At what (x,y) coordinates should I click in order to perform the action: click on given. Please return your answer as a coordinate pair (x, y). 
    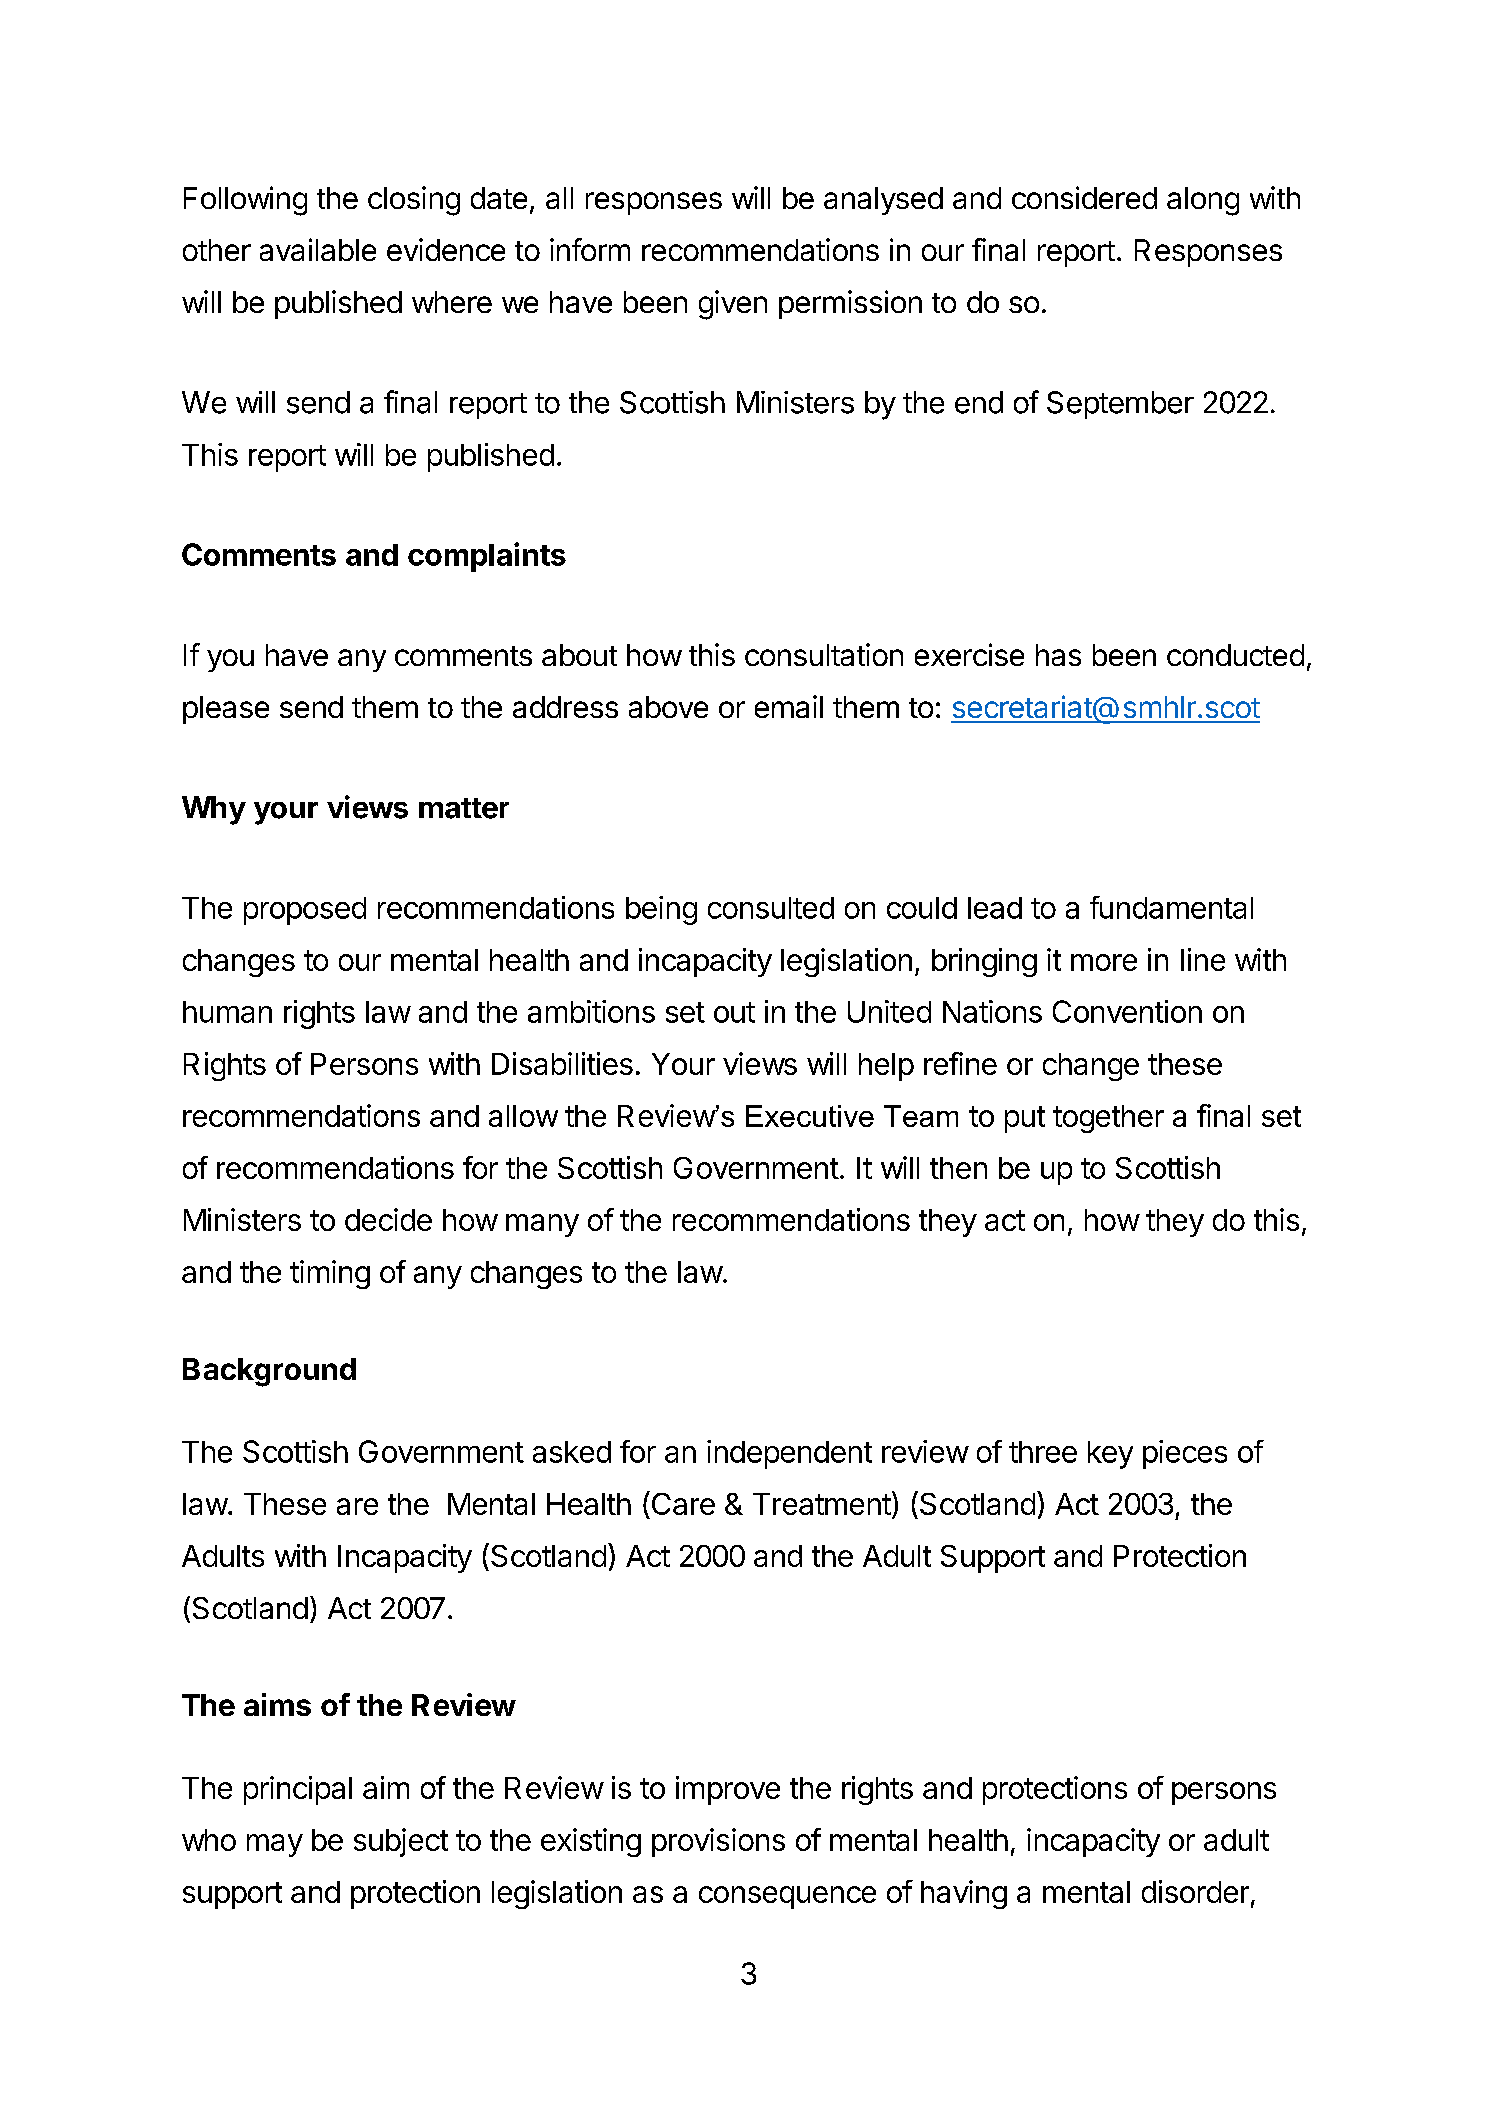
    Looking at the image, I should click on (733, 305).
